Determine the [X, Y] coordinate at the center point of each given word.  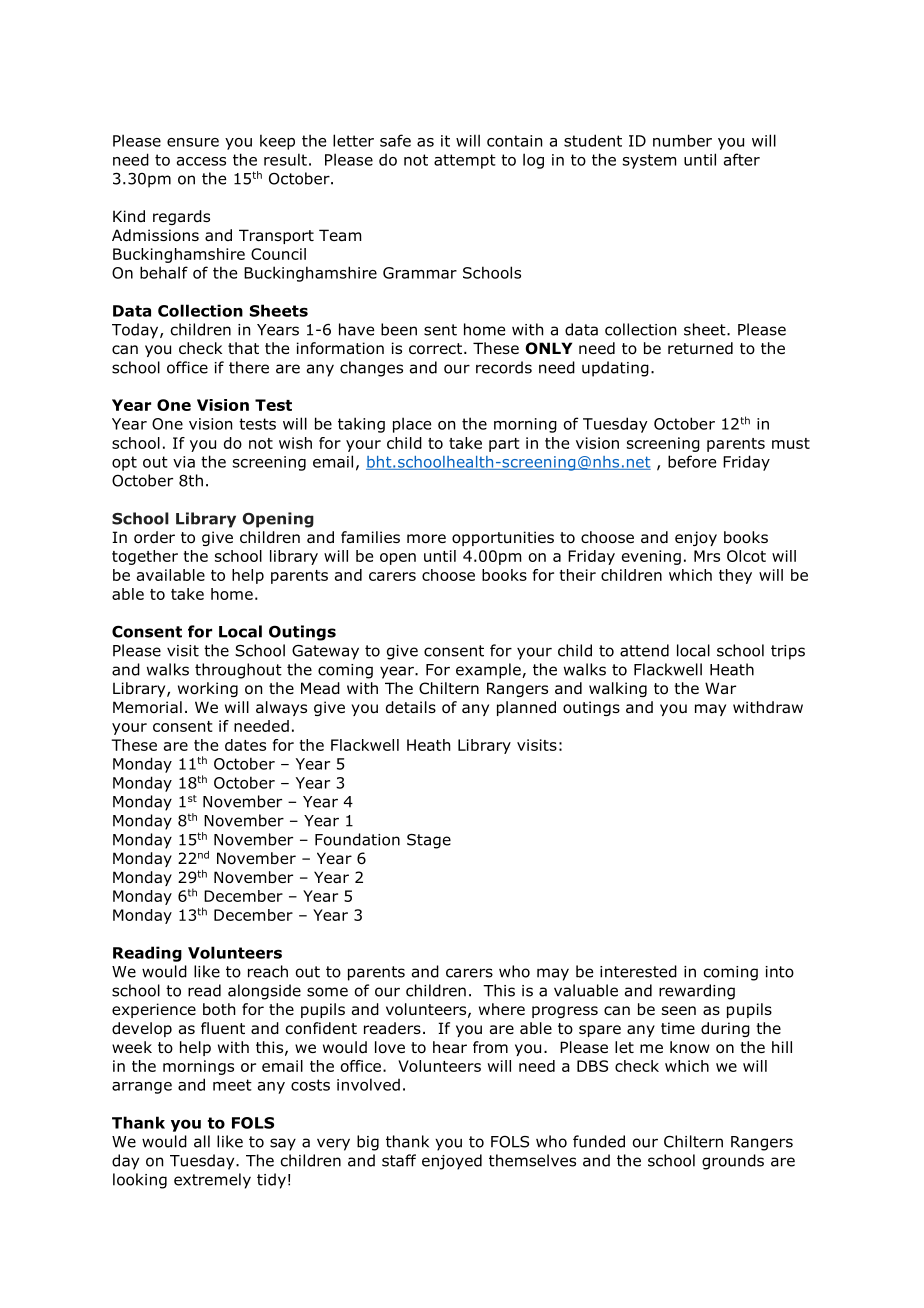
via [184, 462]
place [412, 425]
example [489, 671]
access [201, 161]
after [742, 159]
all [202, 1141]
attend [644, 650]
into [780, 972]
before [692, 461]
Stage [429, 841]
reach [268, 971]
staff [399, 1160]
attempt [465, 161]
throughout [238, 671]
